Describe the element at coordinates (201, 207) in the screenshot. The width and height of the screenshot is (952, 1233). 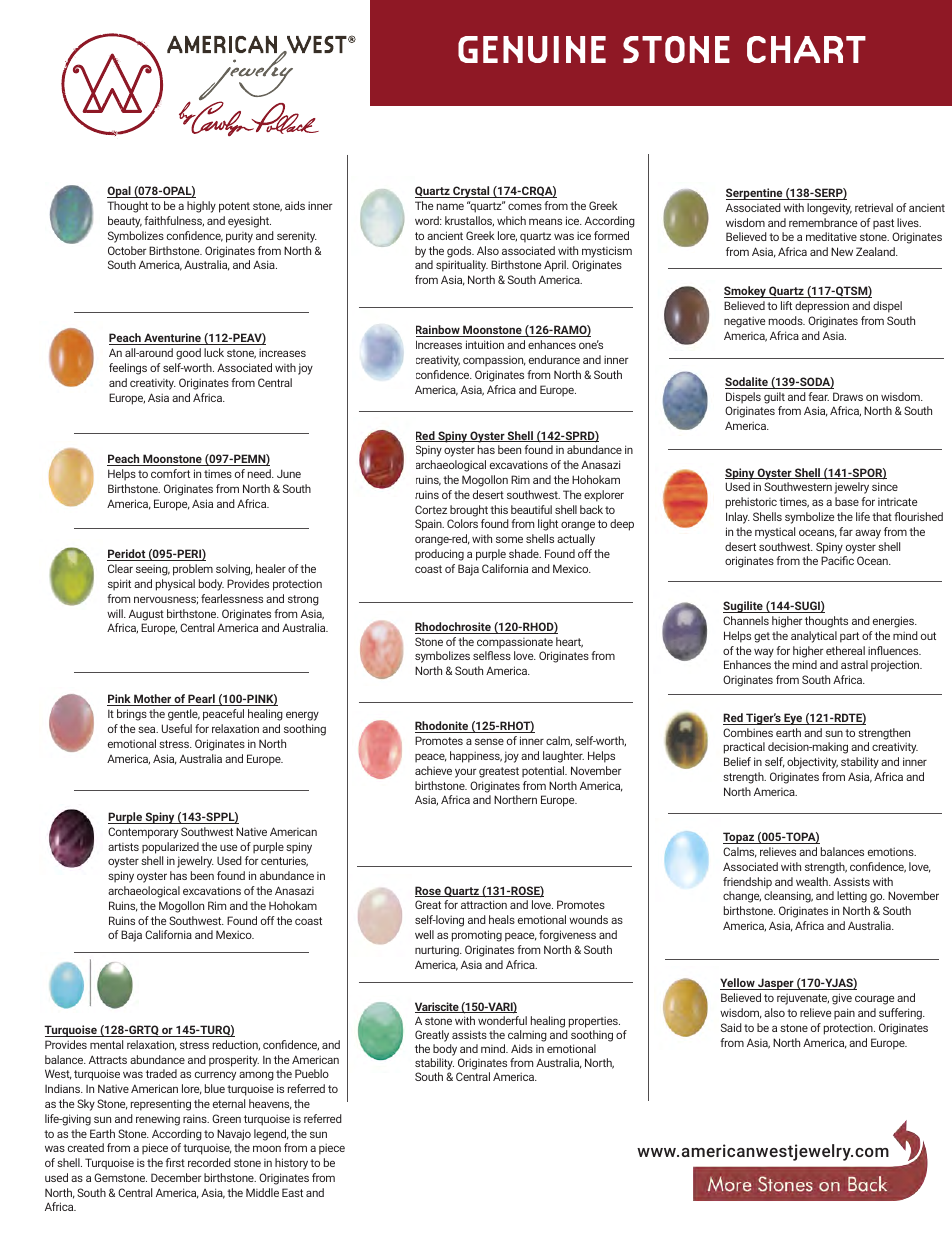
I see `highly` at that location.
